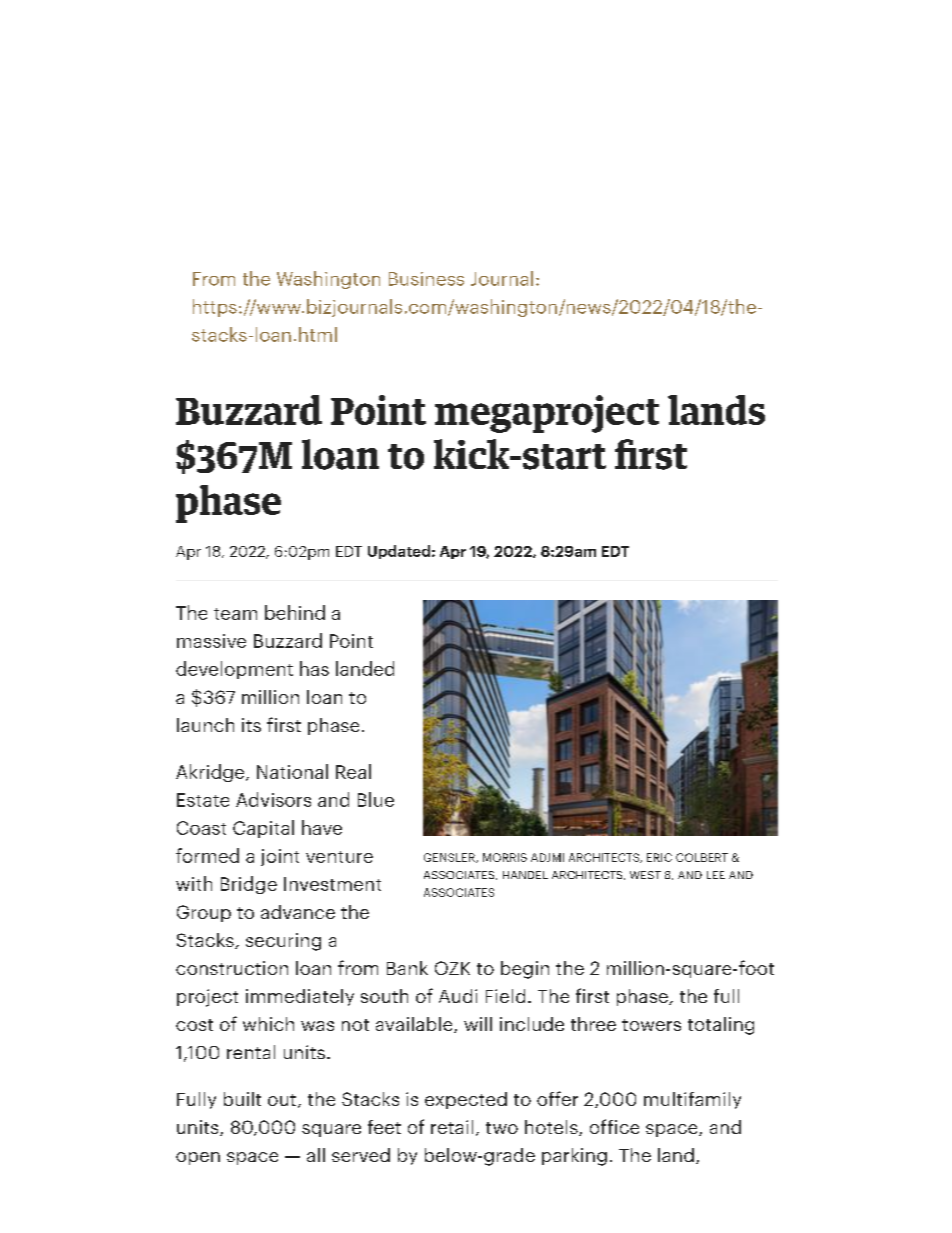  What do you see at coordinates (614, 1126) in the screenshot?
I see `office` at bounding box center [614, 1126].
